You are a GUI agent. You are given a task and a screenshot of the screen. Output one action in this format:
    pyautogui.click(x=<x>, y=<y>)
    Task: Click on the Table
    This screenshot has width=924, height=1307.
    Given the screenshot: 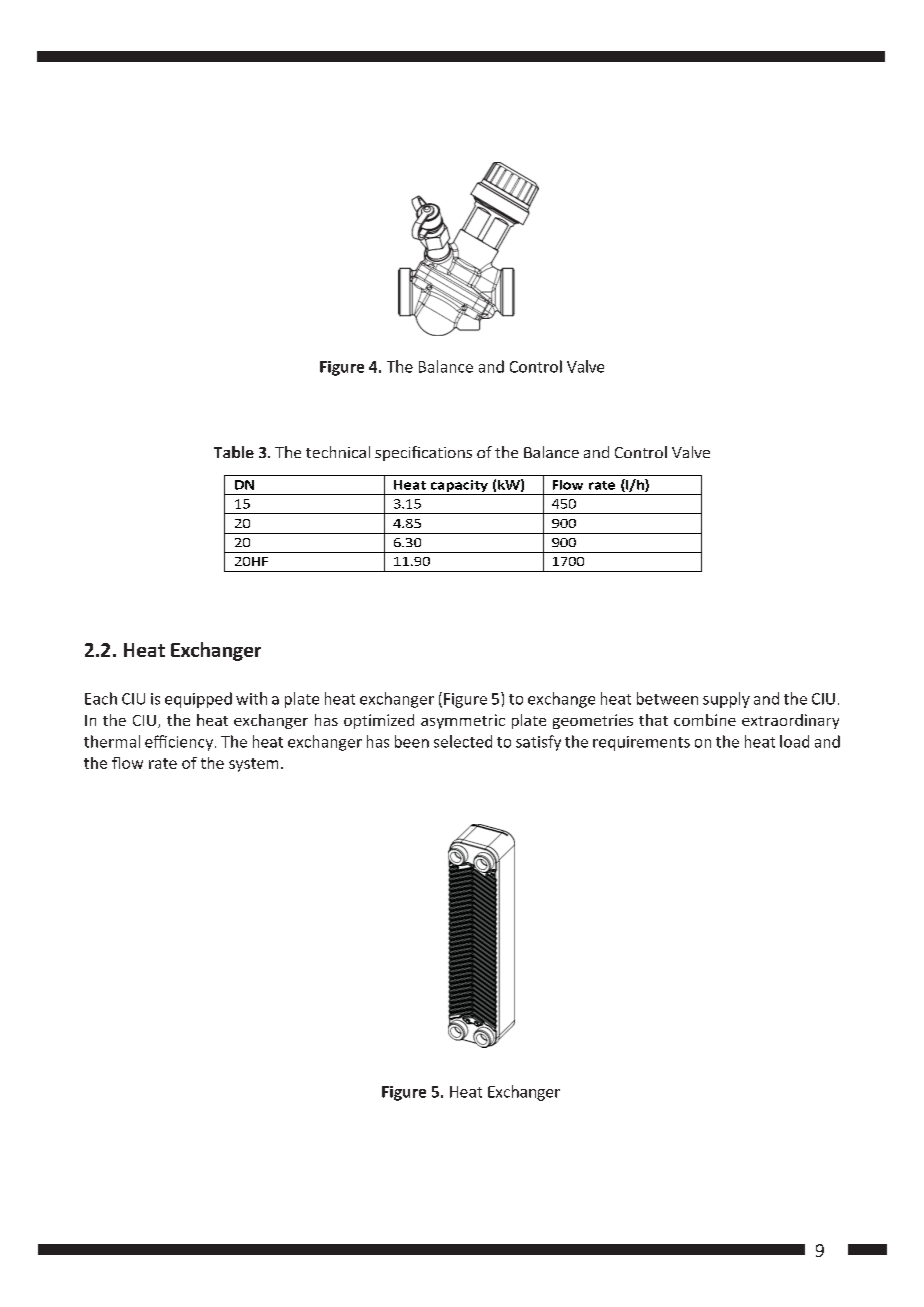 What is the action you would take?
    pyautogui.click(x=234, y=452)
